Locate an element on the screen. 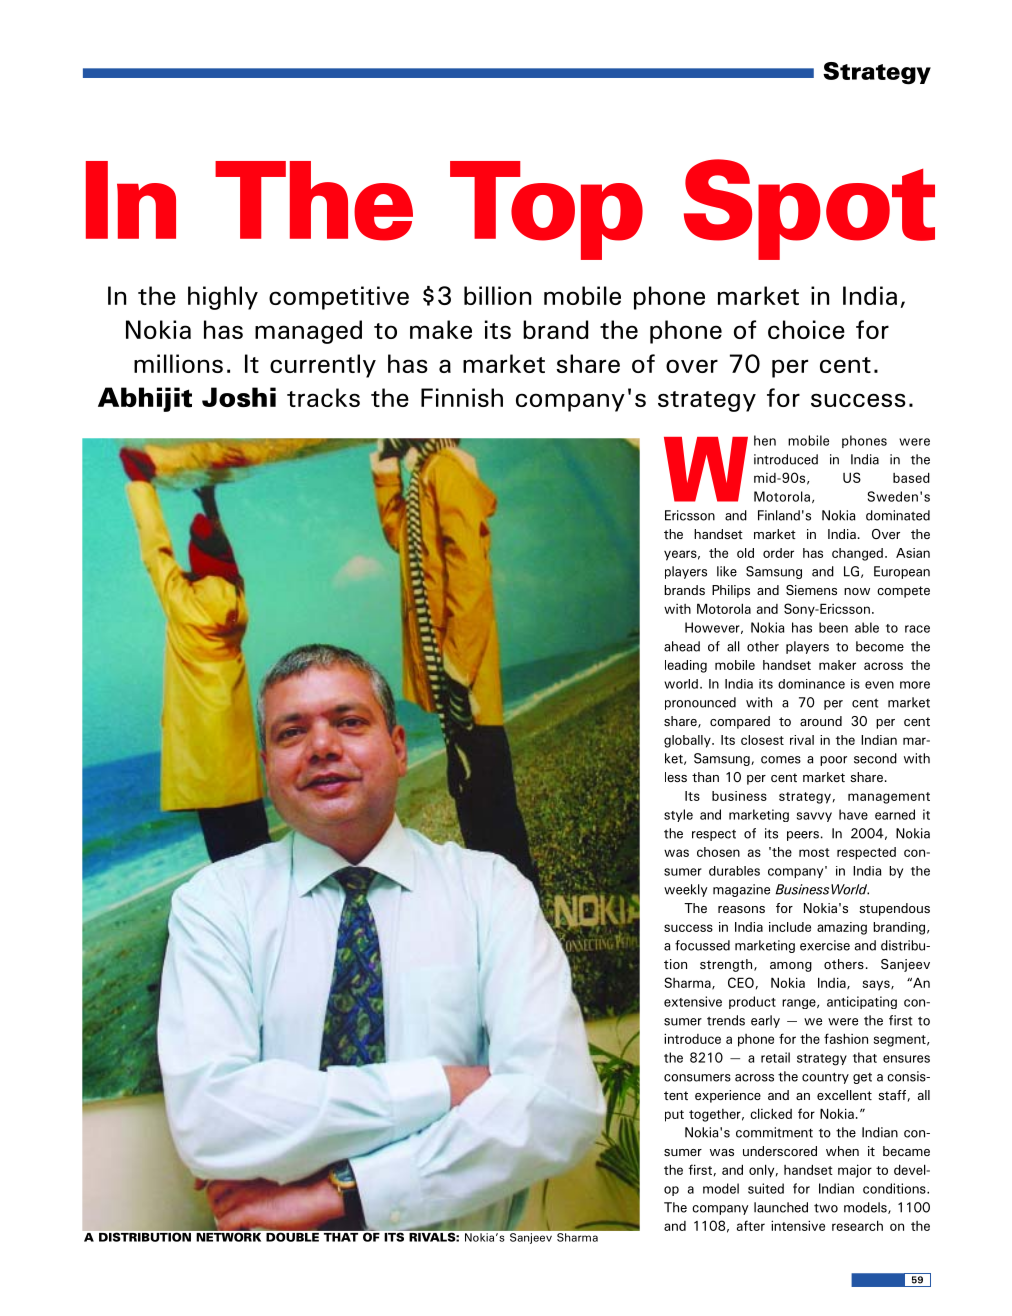 This screenshot has width=1012, height=1316. put is located at coordinates (674, 1116).
